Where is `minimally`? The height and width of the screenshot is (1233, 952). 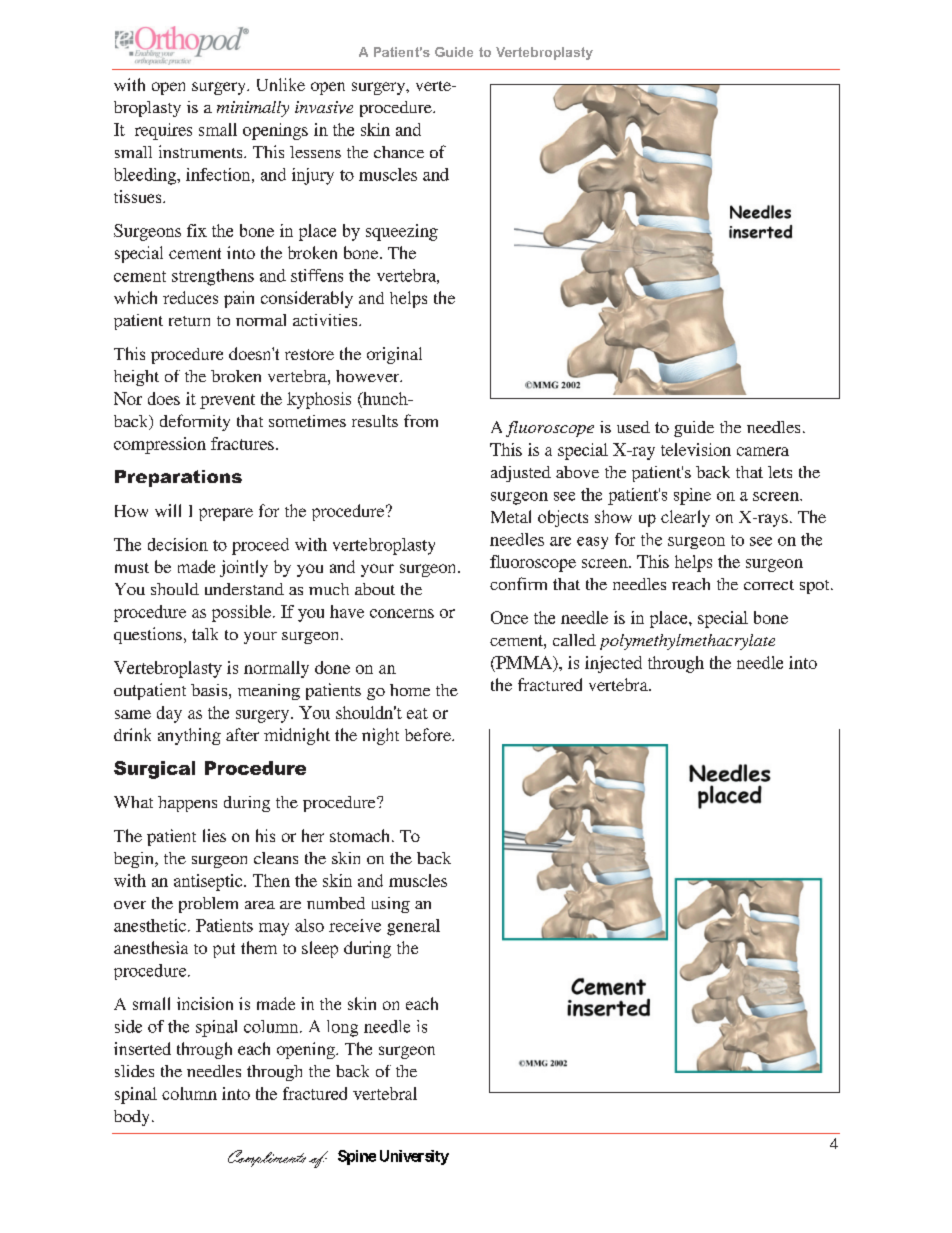
minimally is located at coordinates (253, 109).
